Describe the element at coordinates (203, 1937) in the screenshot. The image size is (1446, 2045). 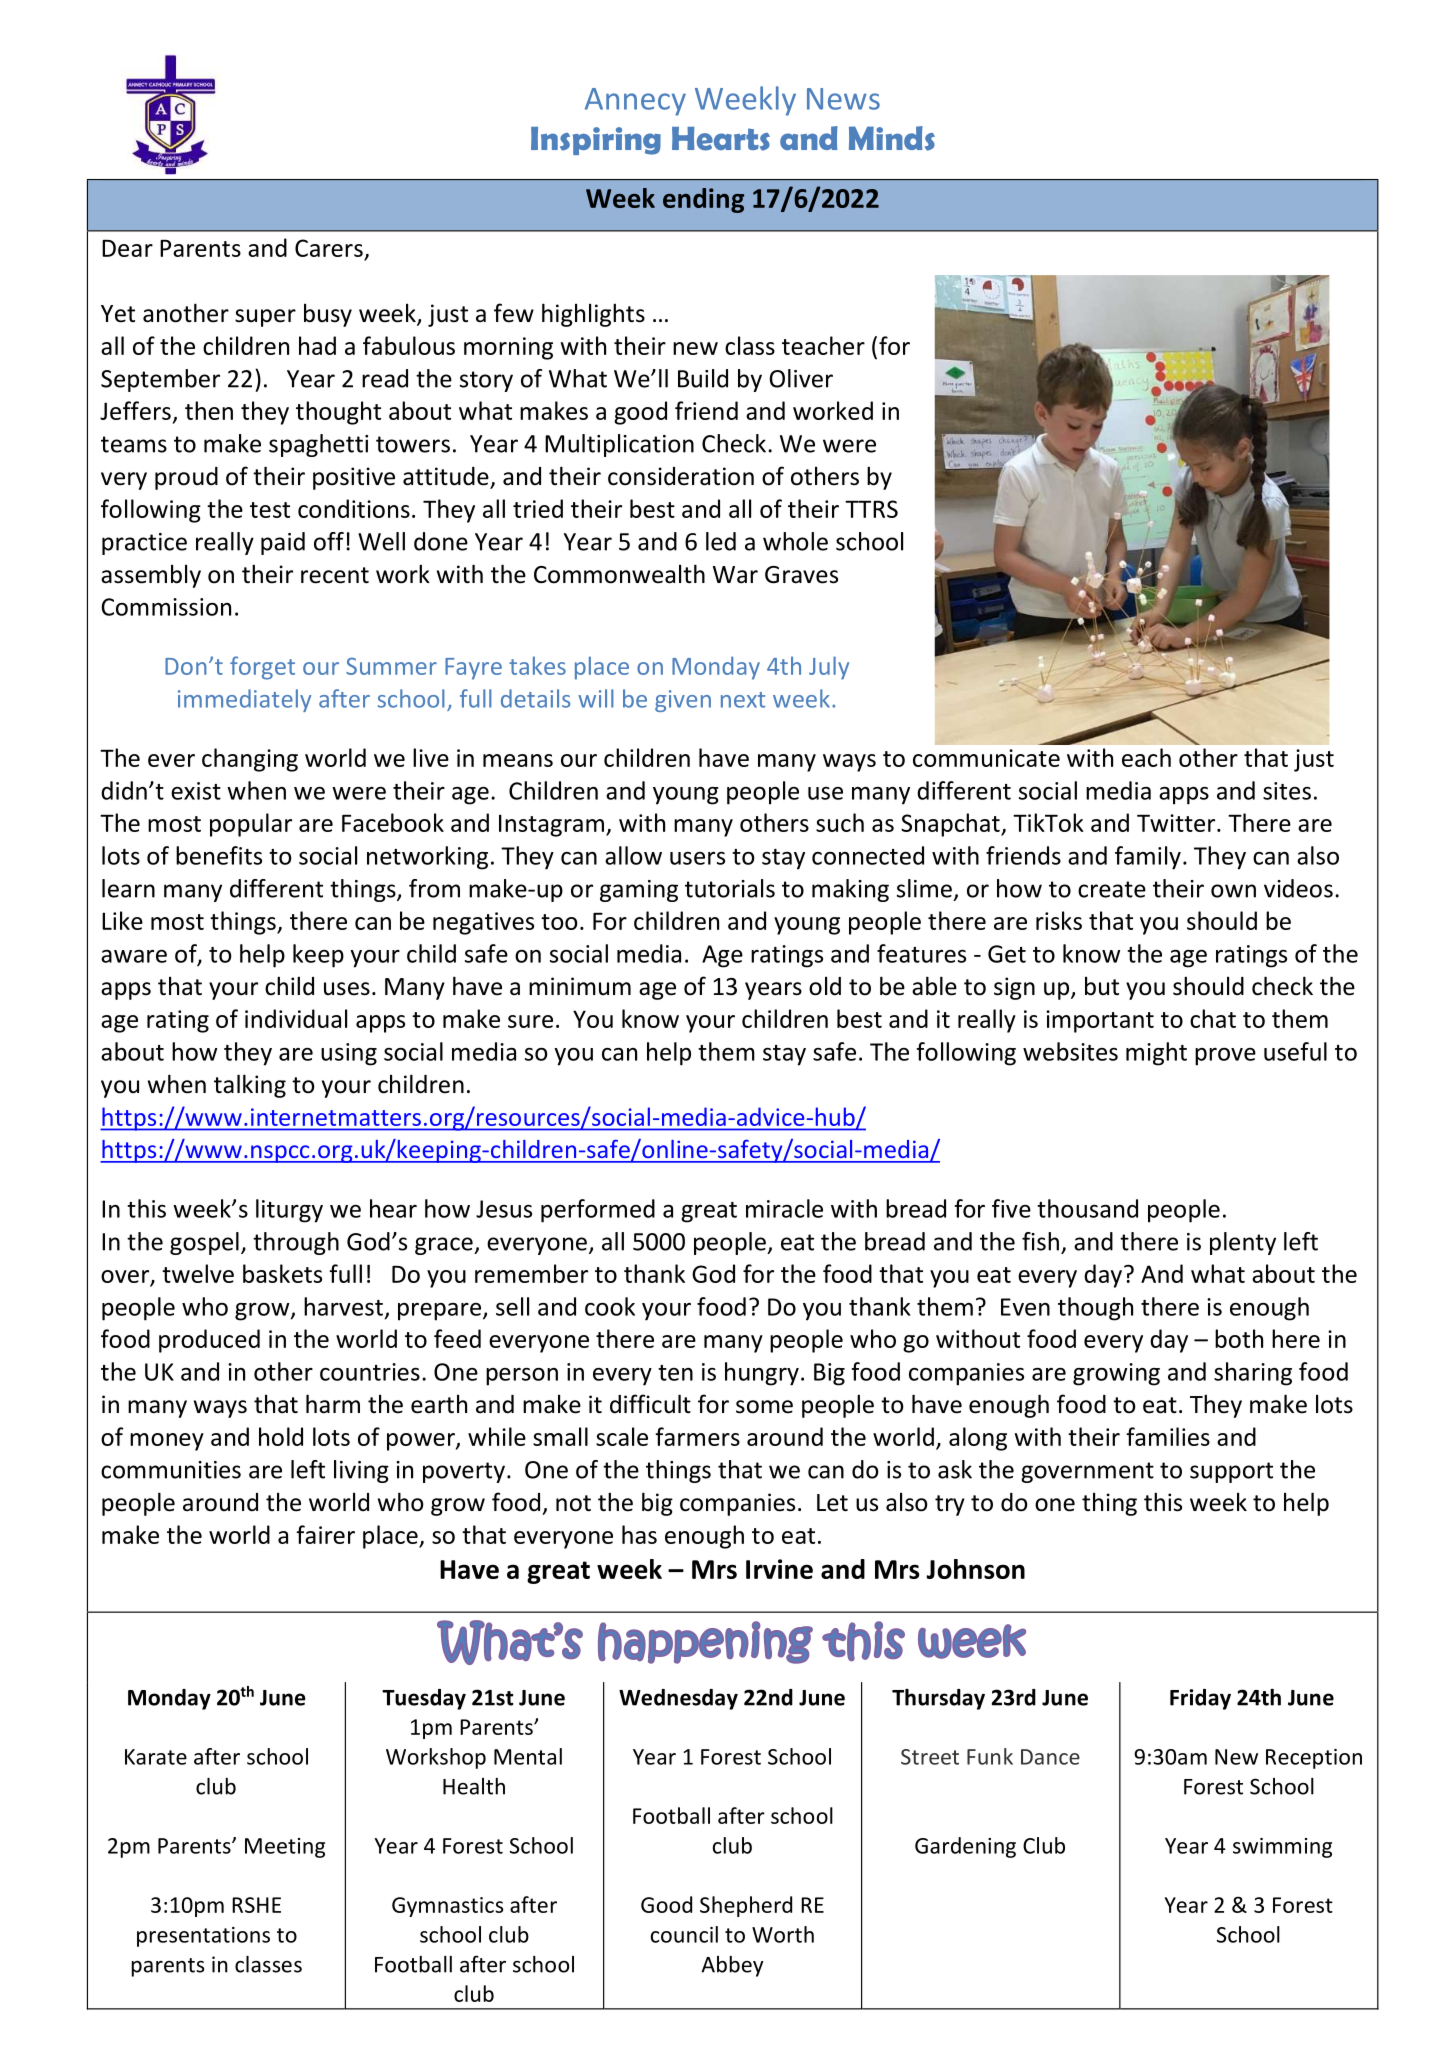
I see `presentations` at that location.
